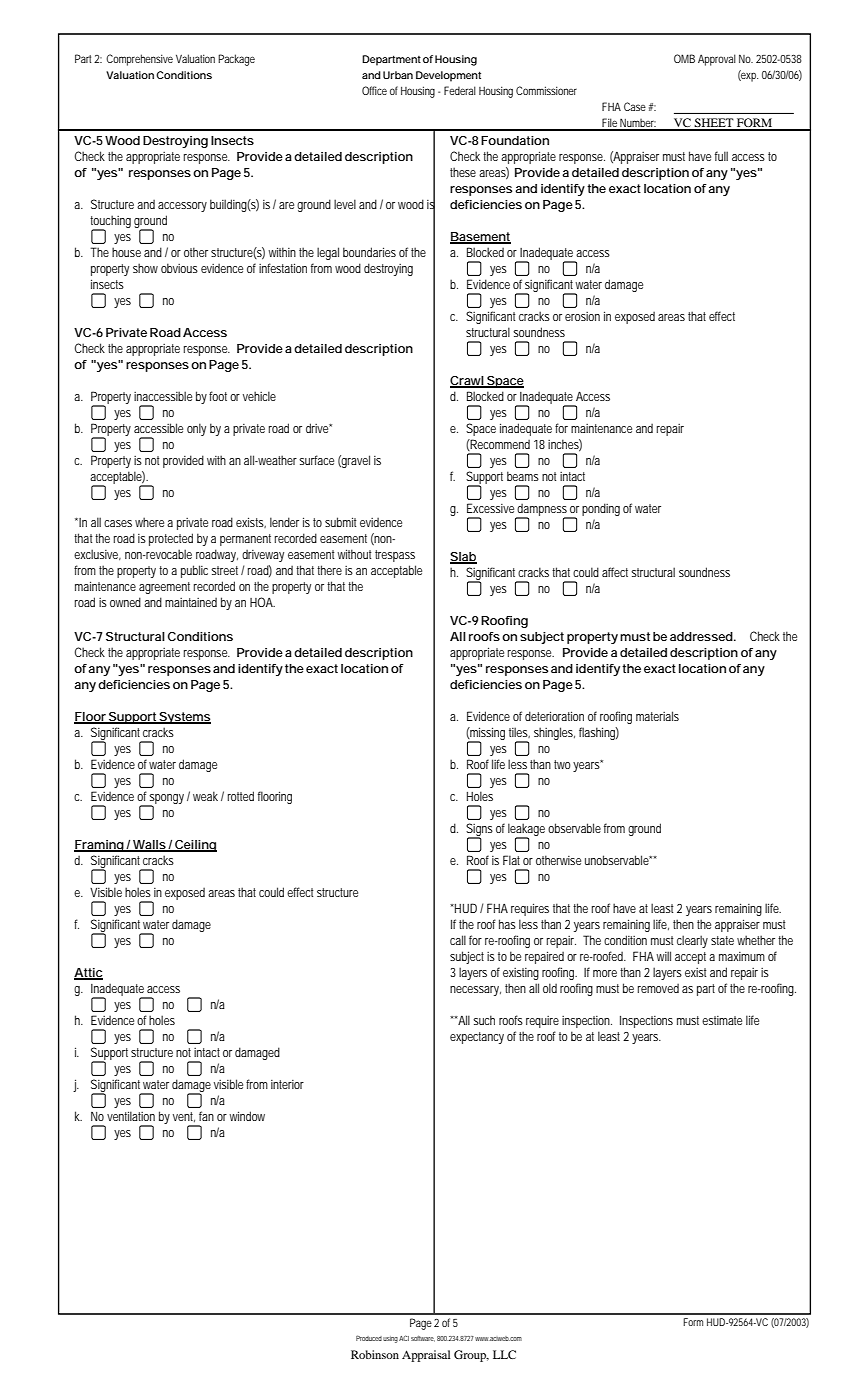  I want to click on materials, so click(657, 716).
